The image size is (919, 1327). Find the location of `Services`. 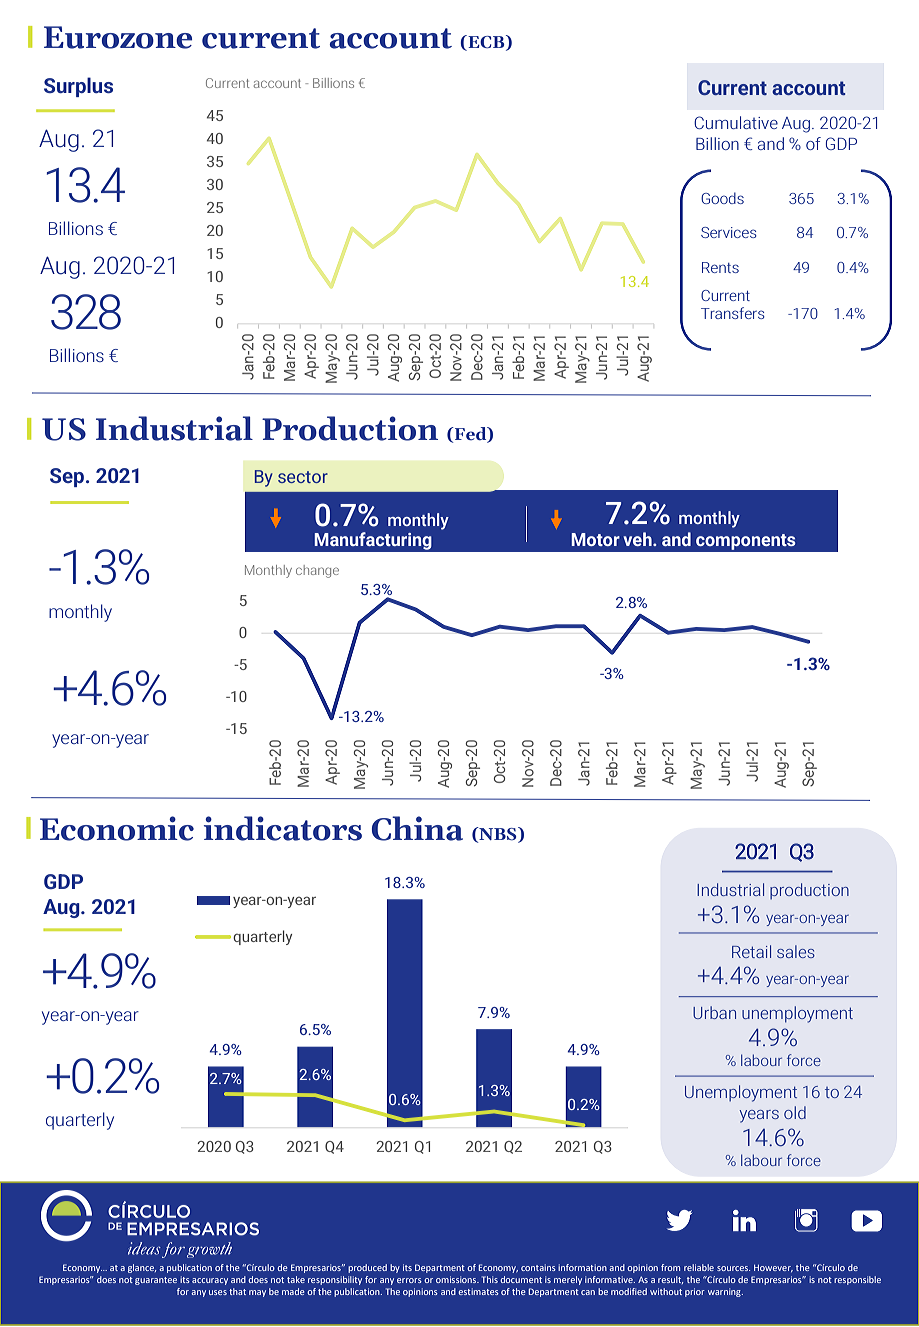

Services is located at coordinates (729, 232).
